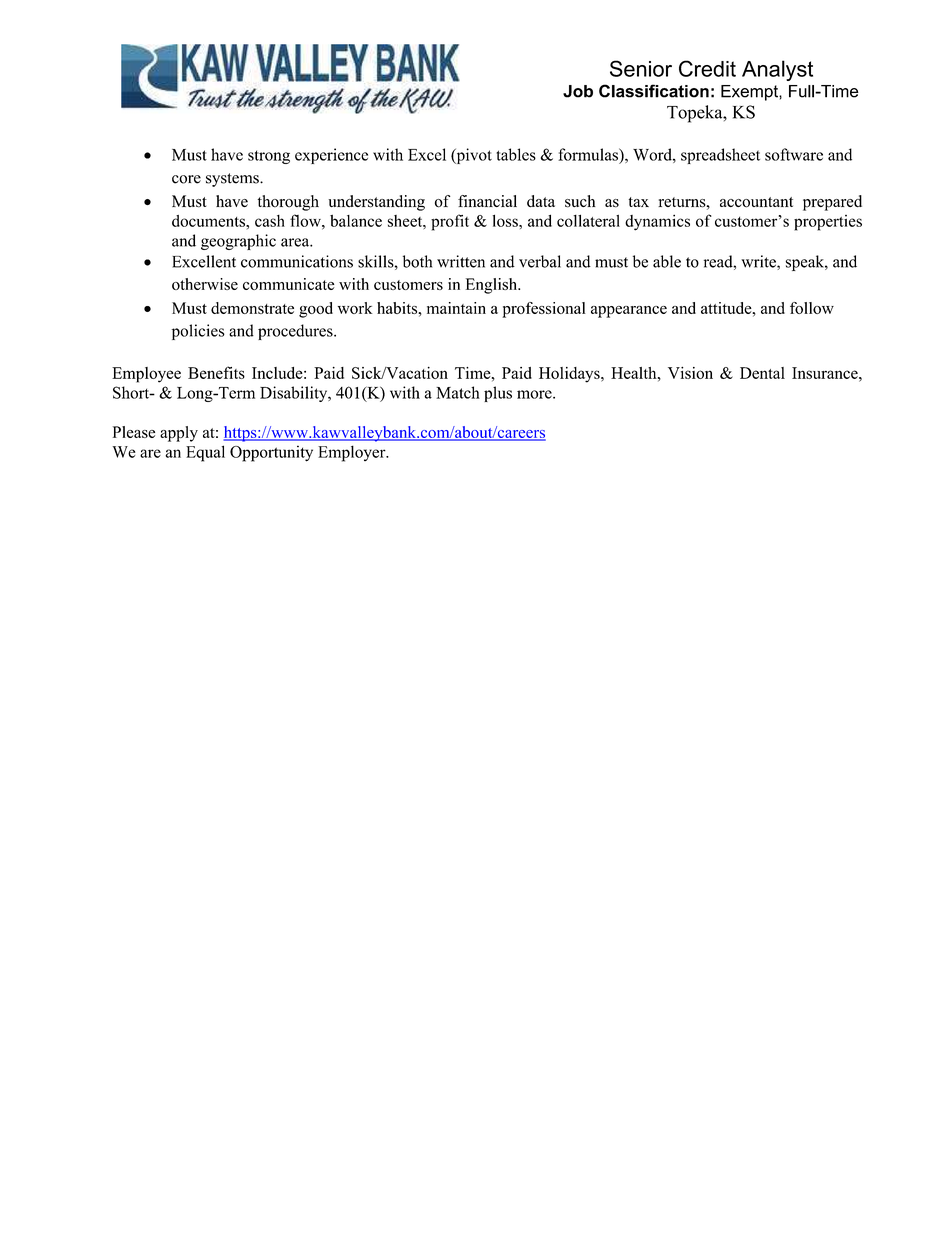 The width and height of the document is (952, 1233). I want to click on Equal, so click(205, 453).
